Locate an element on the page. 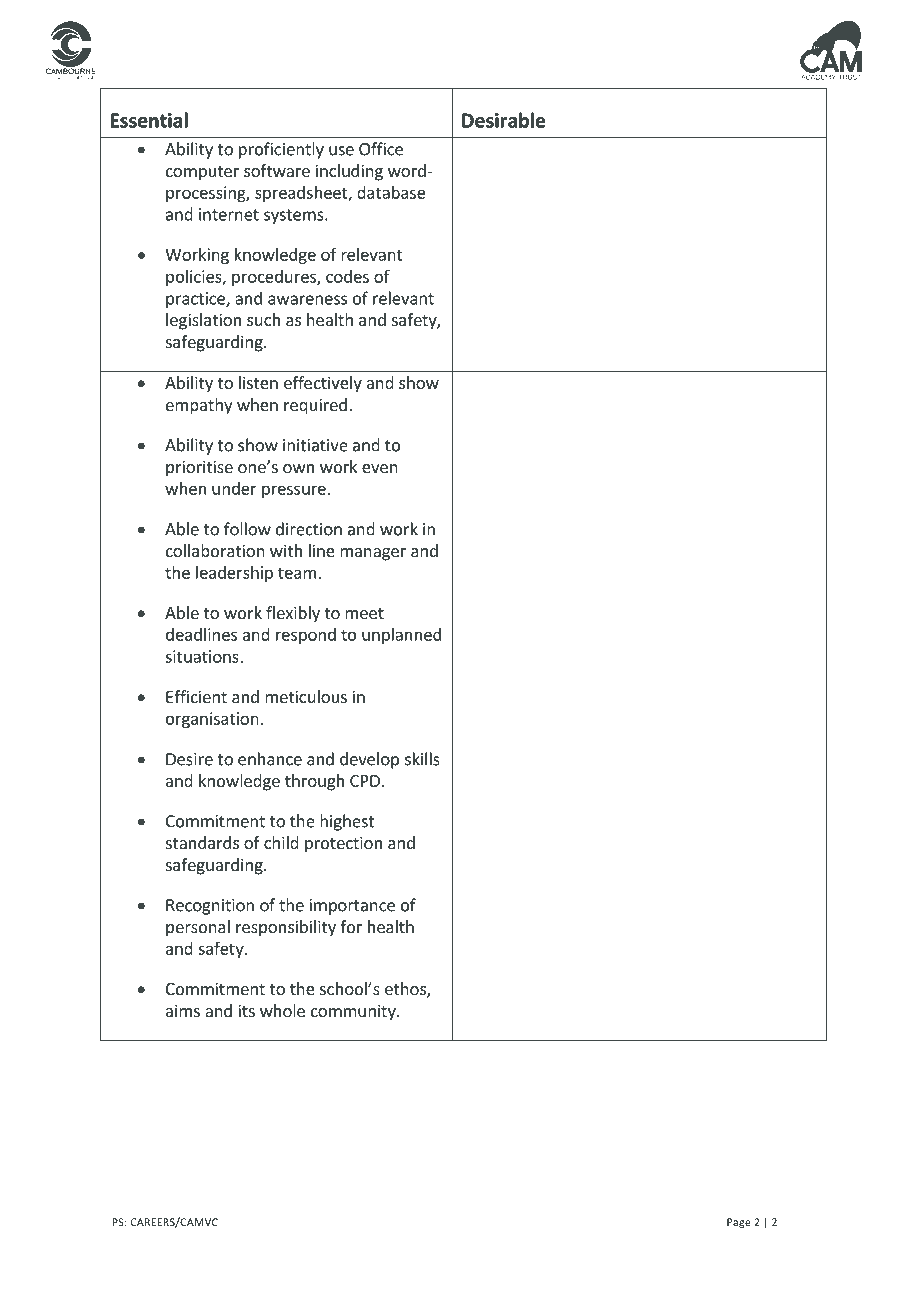 This document has height=1308, width=924. computer is located at coordinates (202, 173).
